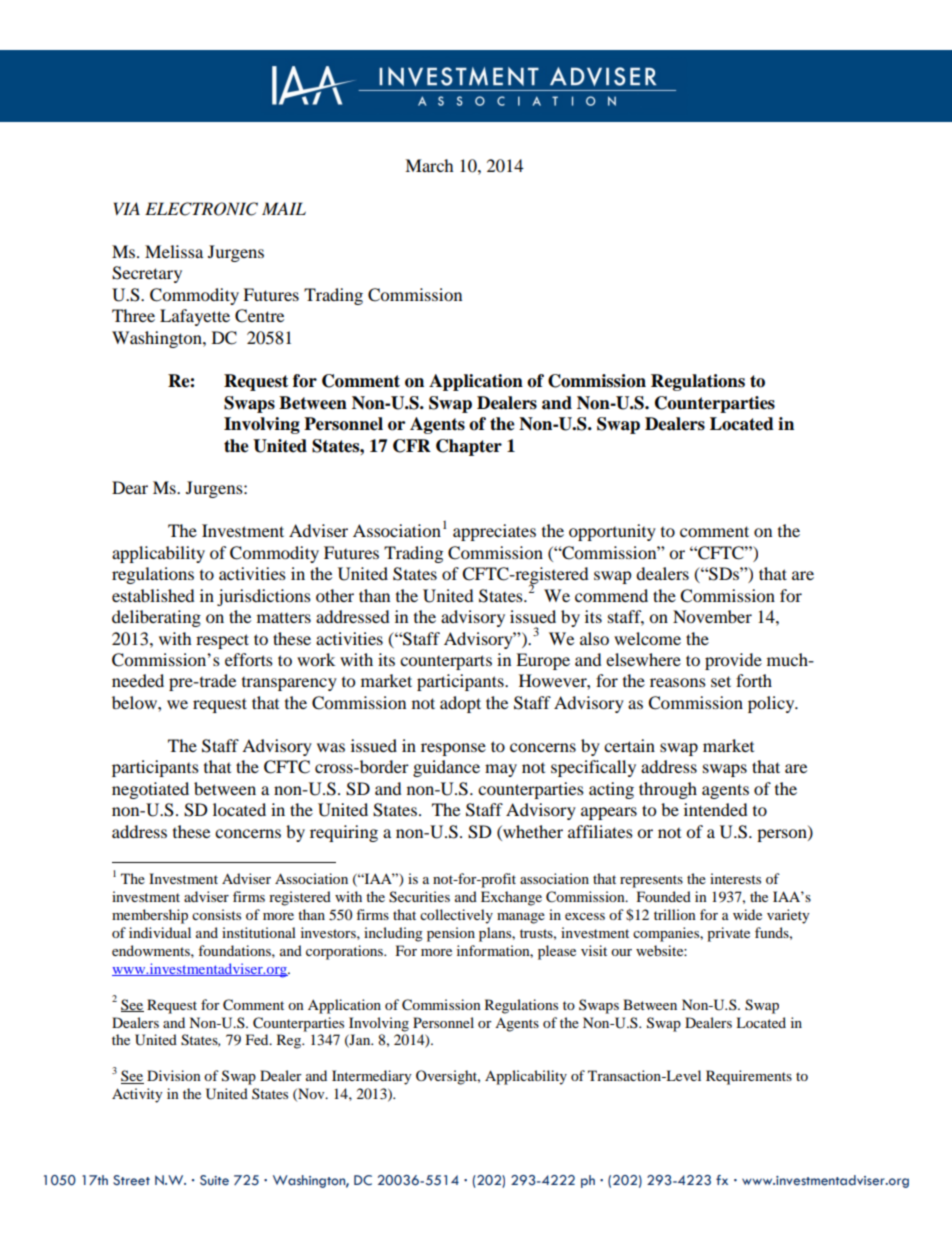 The image size is (952, 1233). I want to click on Chapter, so click(469, 447).
